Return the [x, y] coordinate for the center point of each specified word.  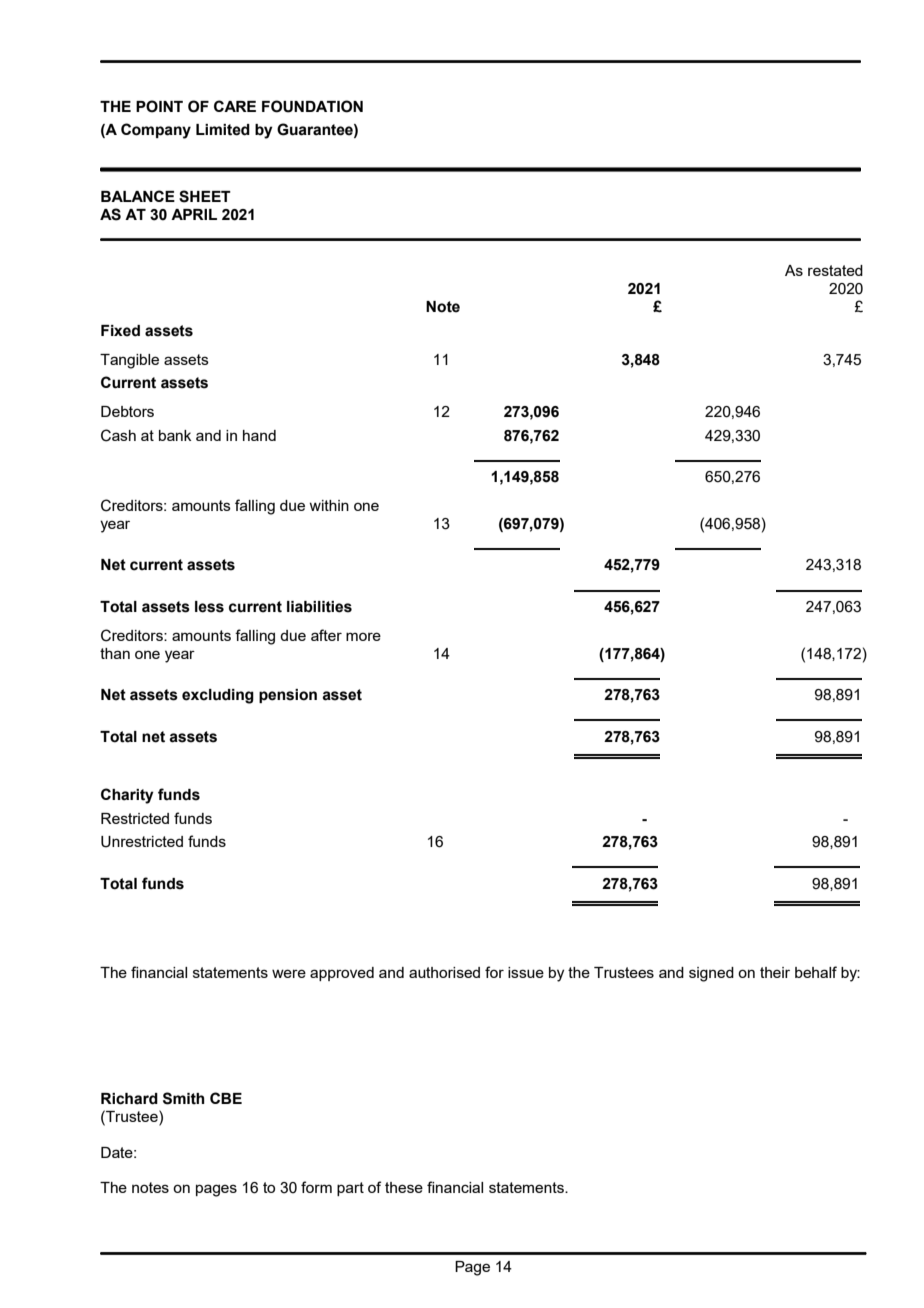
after [326, 635]
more [363, 636]
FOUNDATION [312, 106]
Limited [223, 130]
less [209, 607]
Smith [184, 1098]
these [404, 1187]
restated [835, 270]
